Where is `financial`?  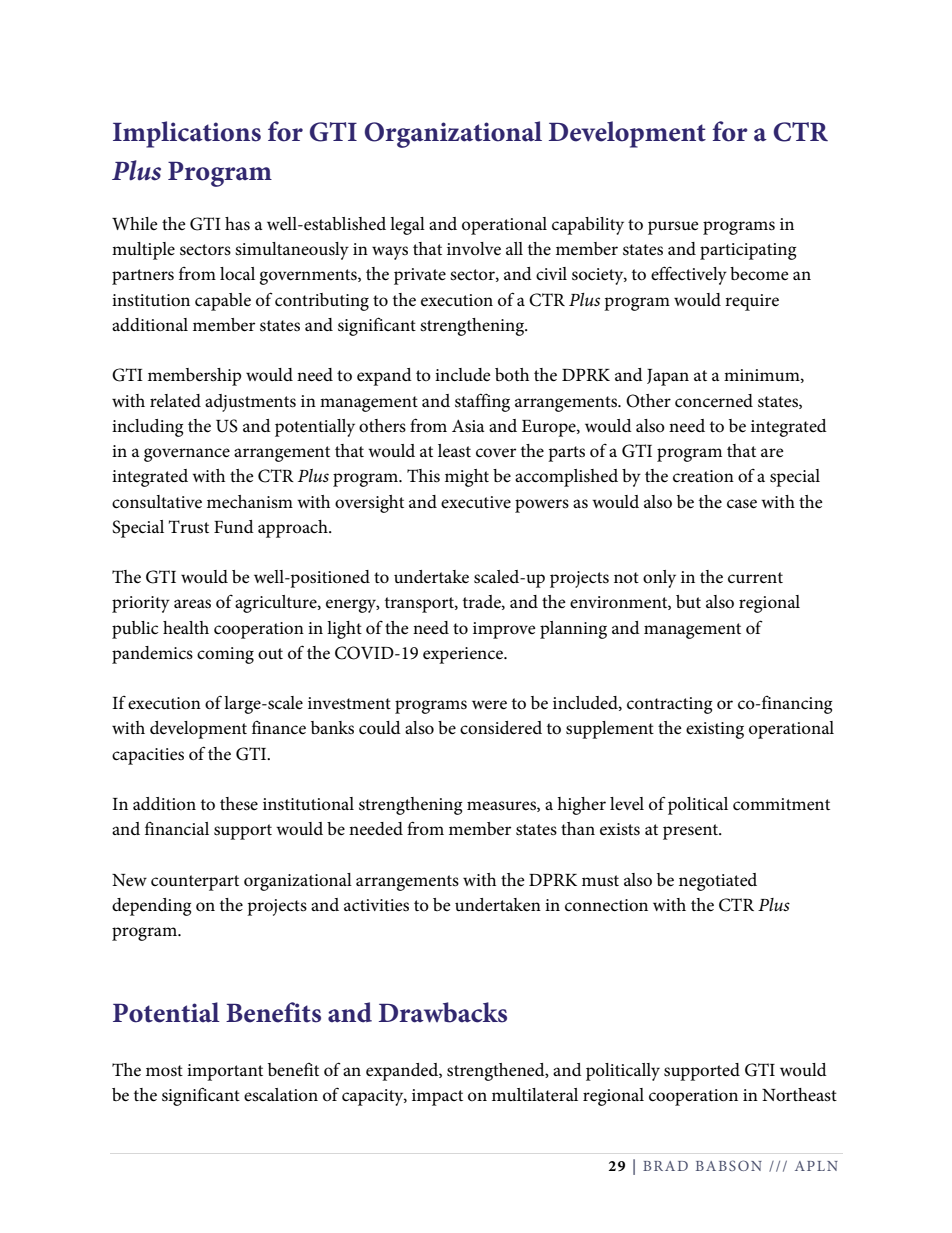
financial is located at coordinates (177, 829).
